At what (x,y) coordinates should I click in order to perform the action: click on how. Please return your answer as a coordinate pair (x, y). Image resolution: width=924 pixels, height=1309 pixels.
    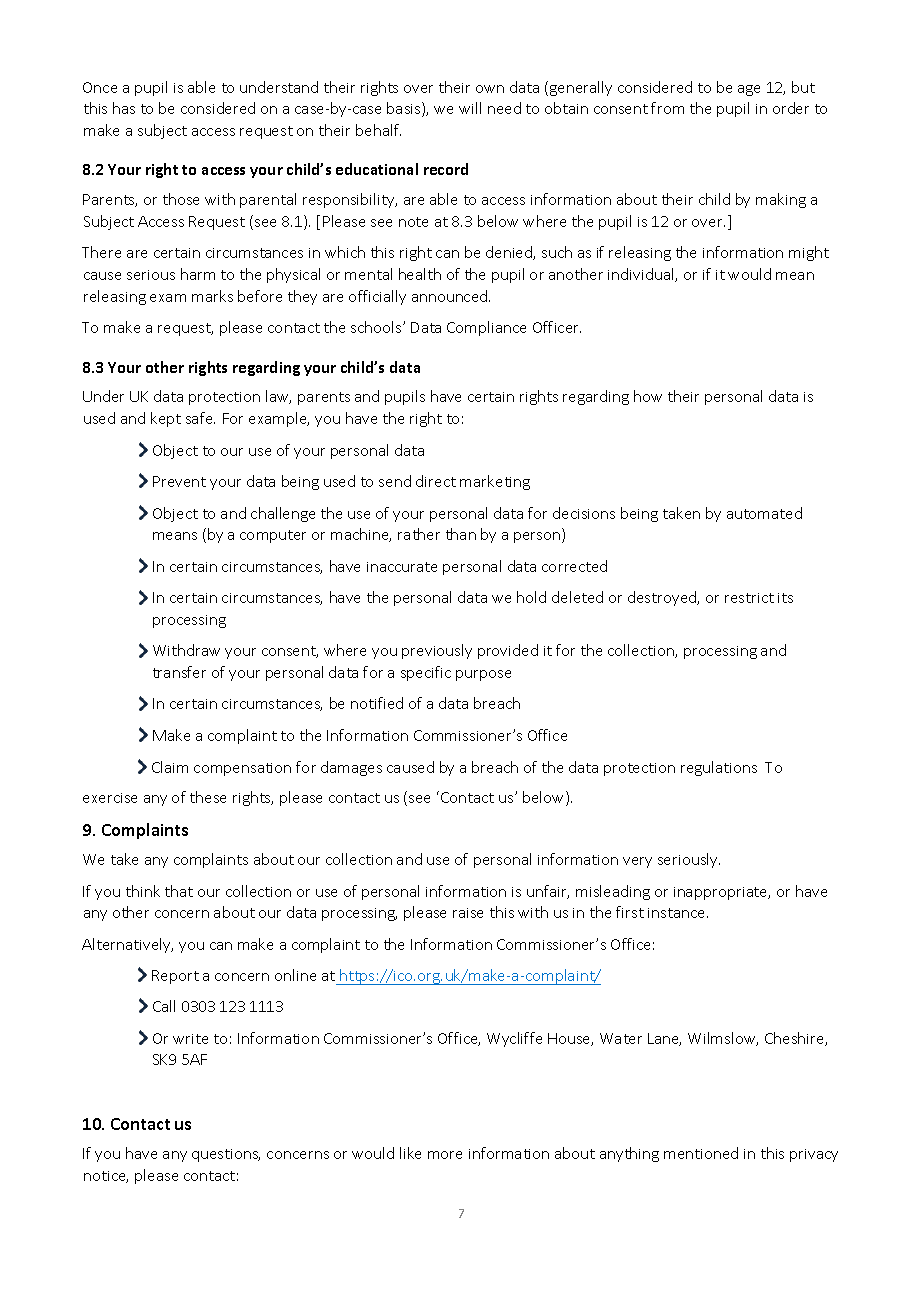
    Looking at the image, I should click on (648, 396).
